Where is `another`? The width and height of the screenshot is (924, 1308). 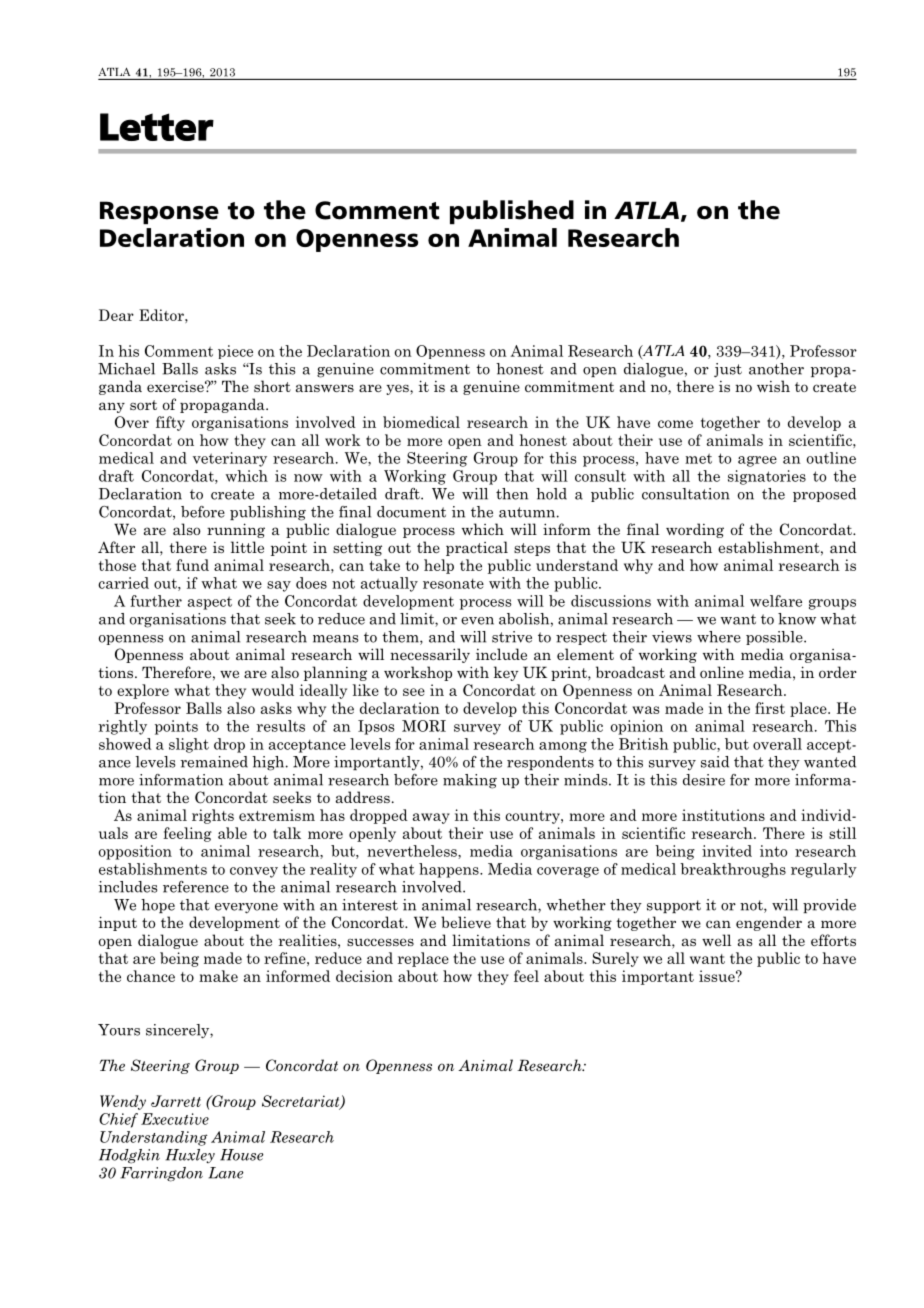 another is located at coordinates (776, 369).
